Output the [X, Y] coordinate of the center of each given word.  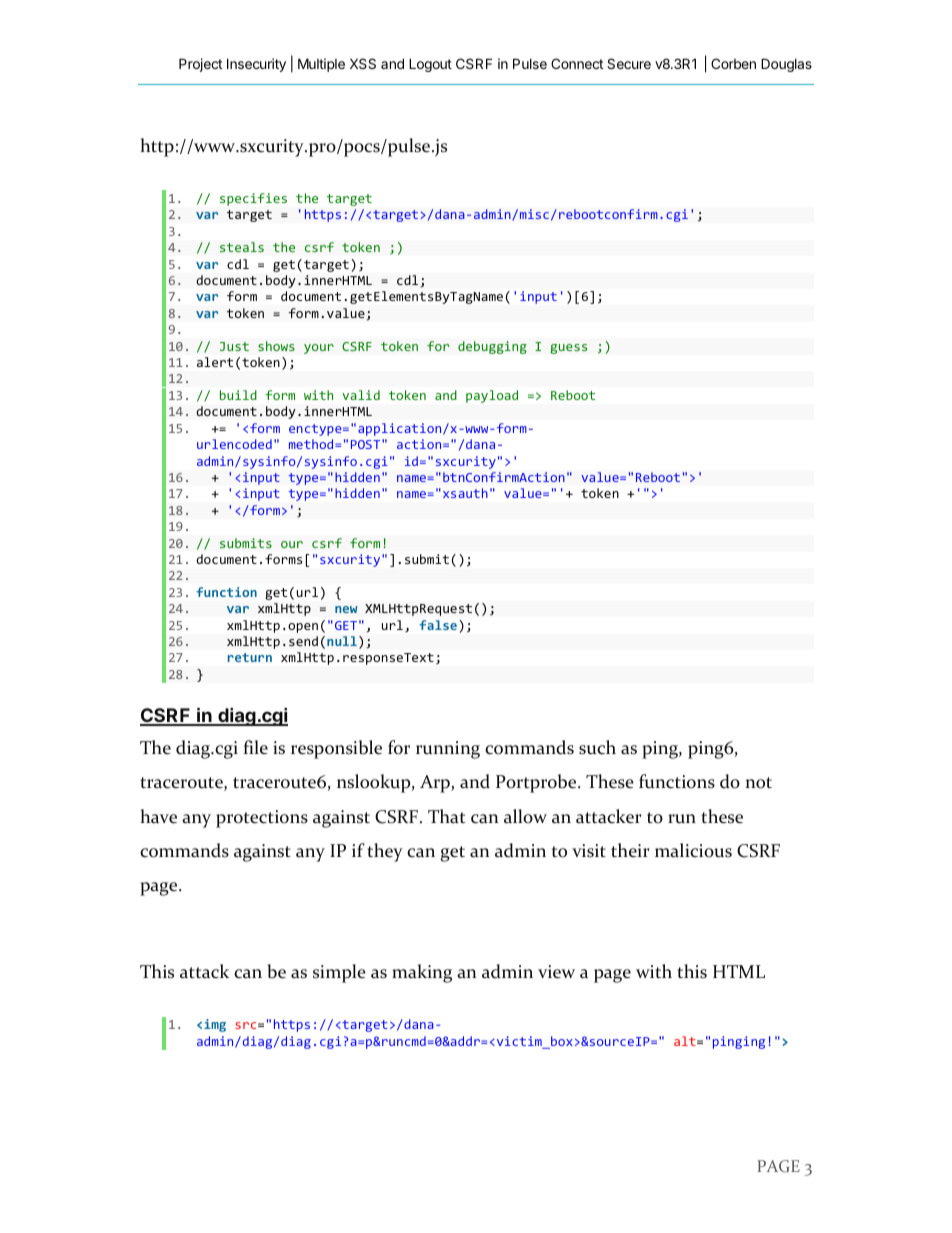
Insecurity [256, 65]
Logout [430, 65]
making [422, 973]
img [215, 1025]
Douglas [786, 65]
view [556, 972]
